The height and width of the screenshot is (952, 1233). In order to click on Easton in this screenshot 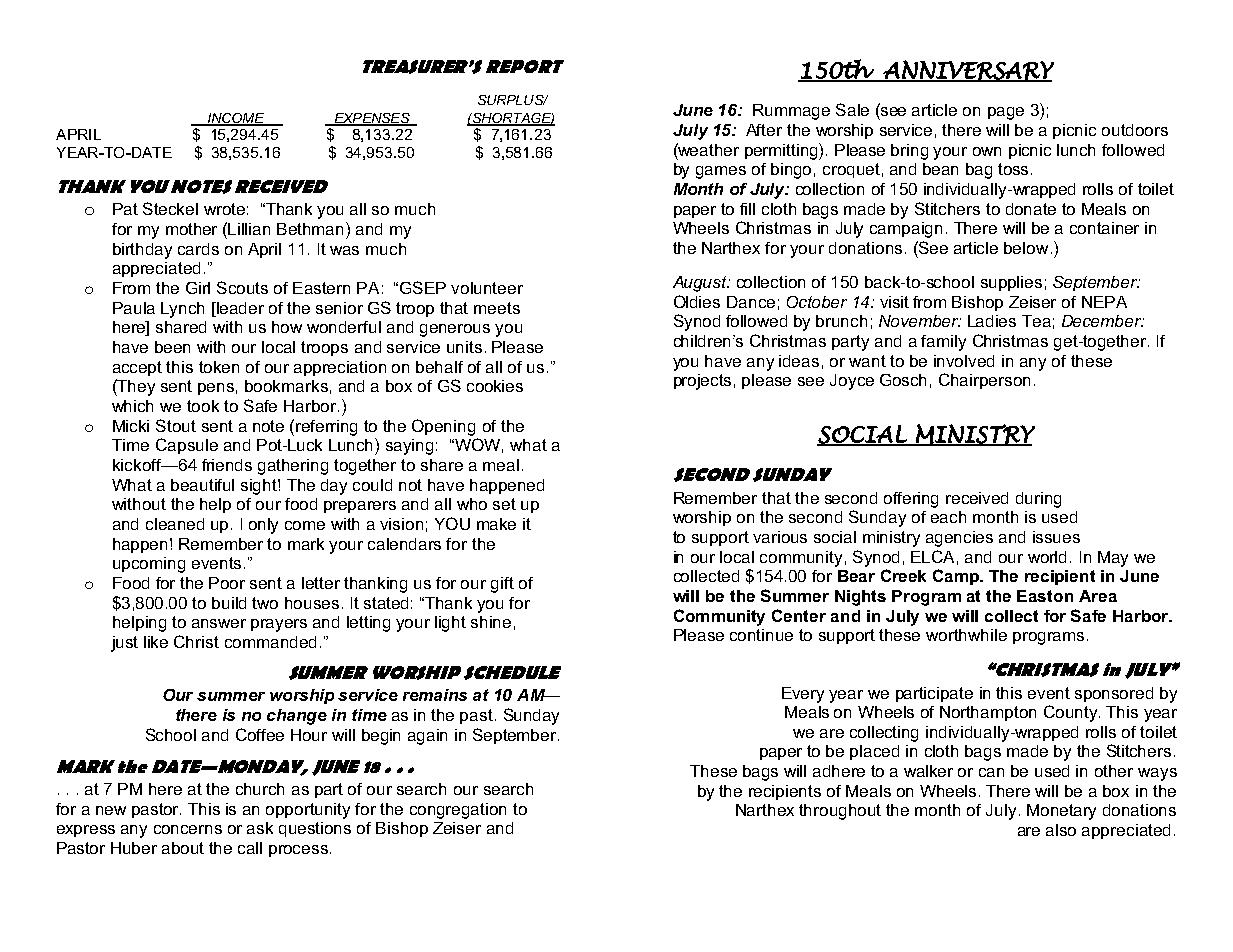, I will do `click(1045, 596)`.
